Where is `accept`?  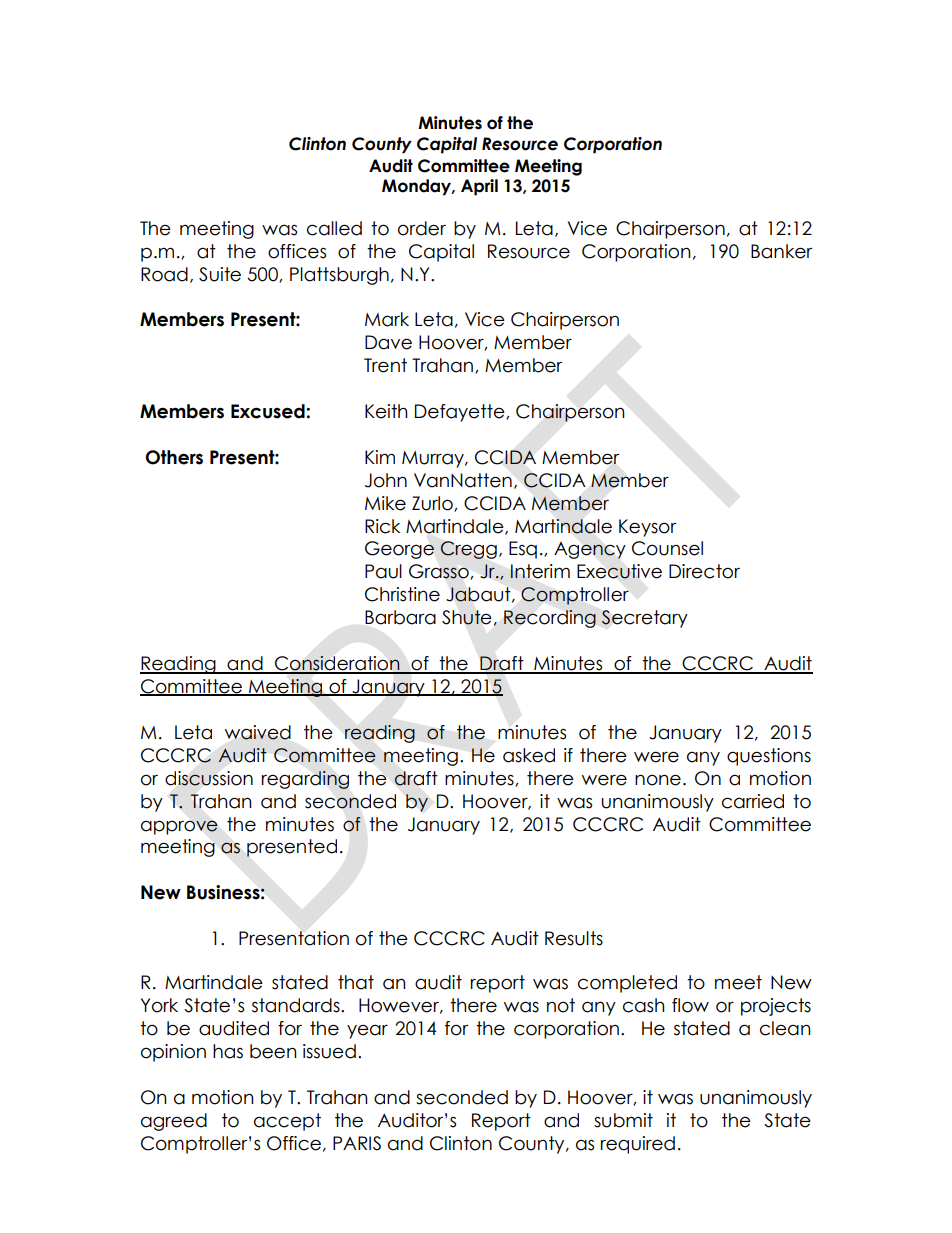 accept is located at coordinates (287, 1122).
